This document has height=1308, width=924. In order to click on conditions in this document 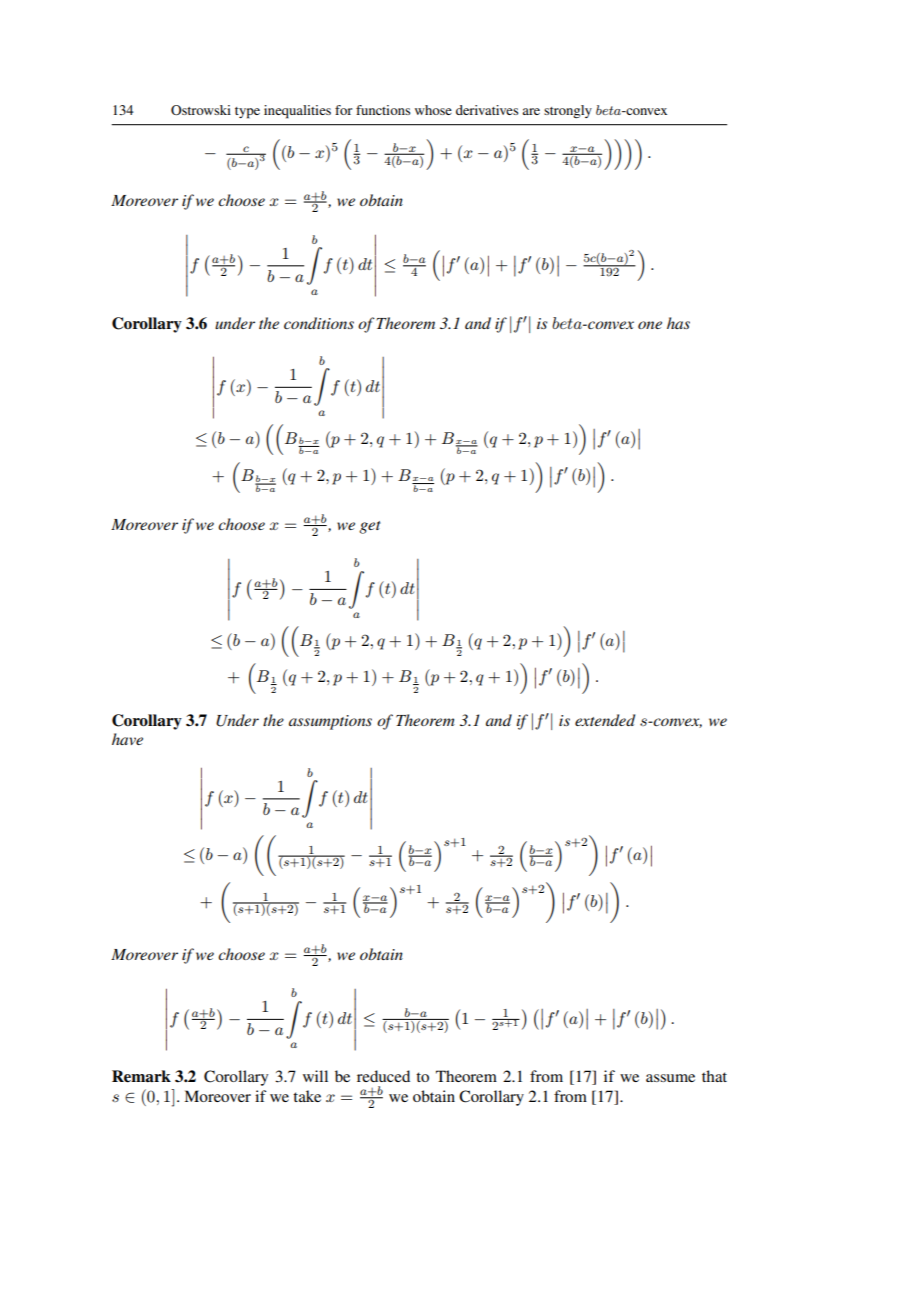, I will do `click(319, 323)`.
